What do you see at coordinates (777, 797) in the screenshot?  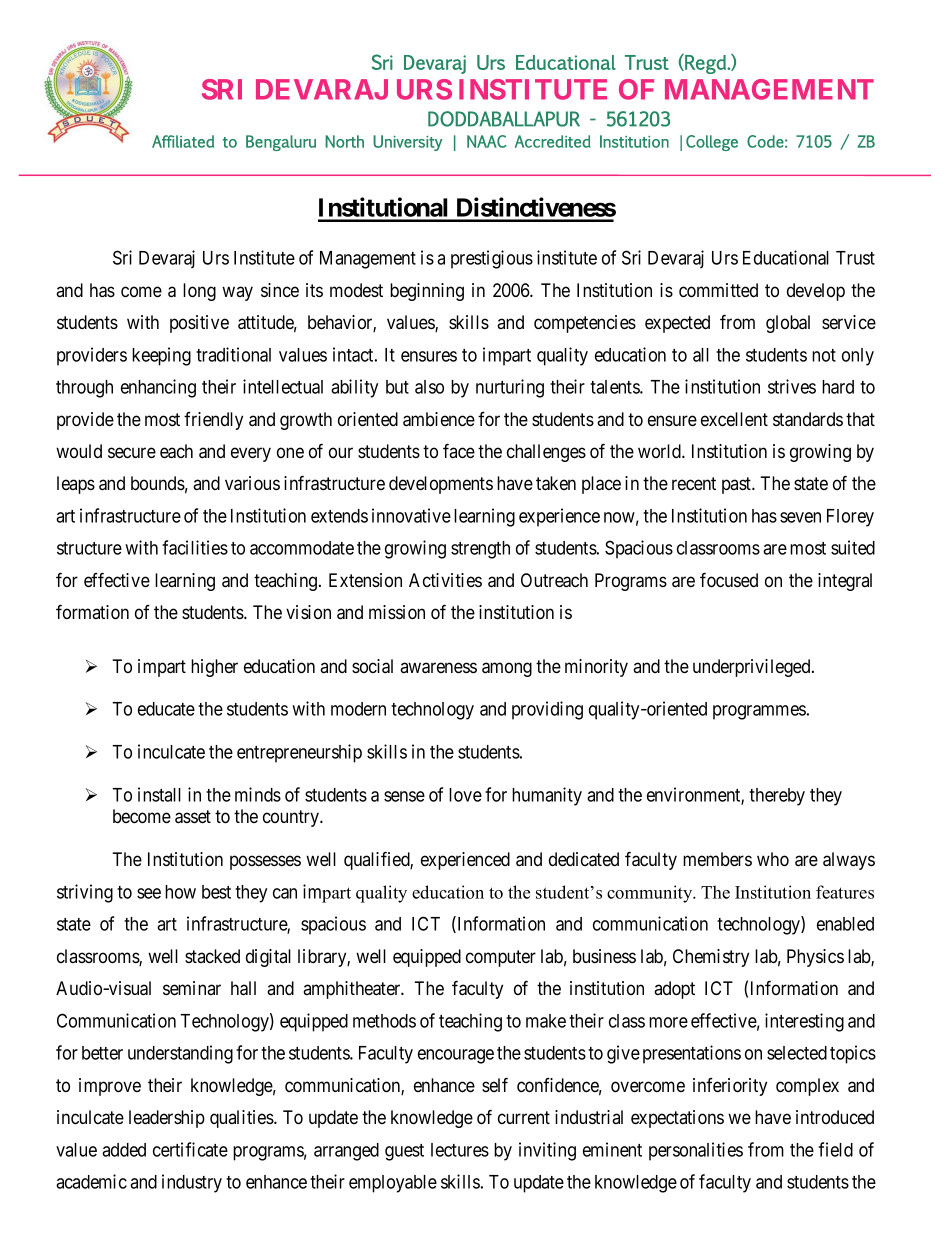 I see `thereby` at bounding box center [777, 797].
